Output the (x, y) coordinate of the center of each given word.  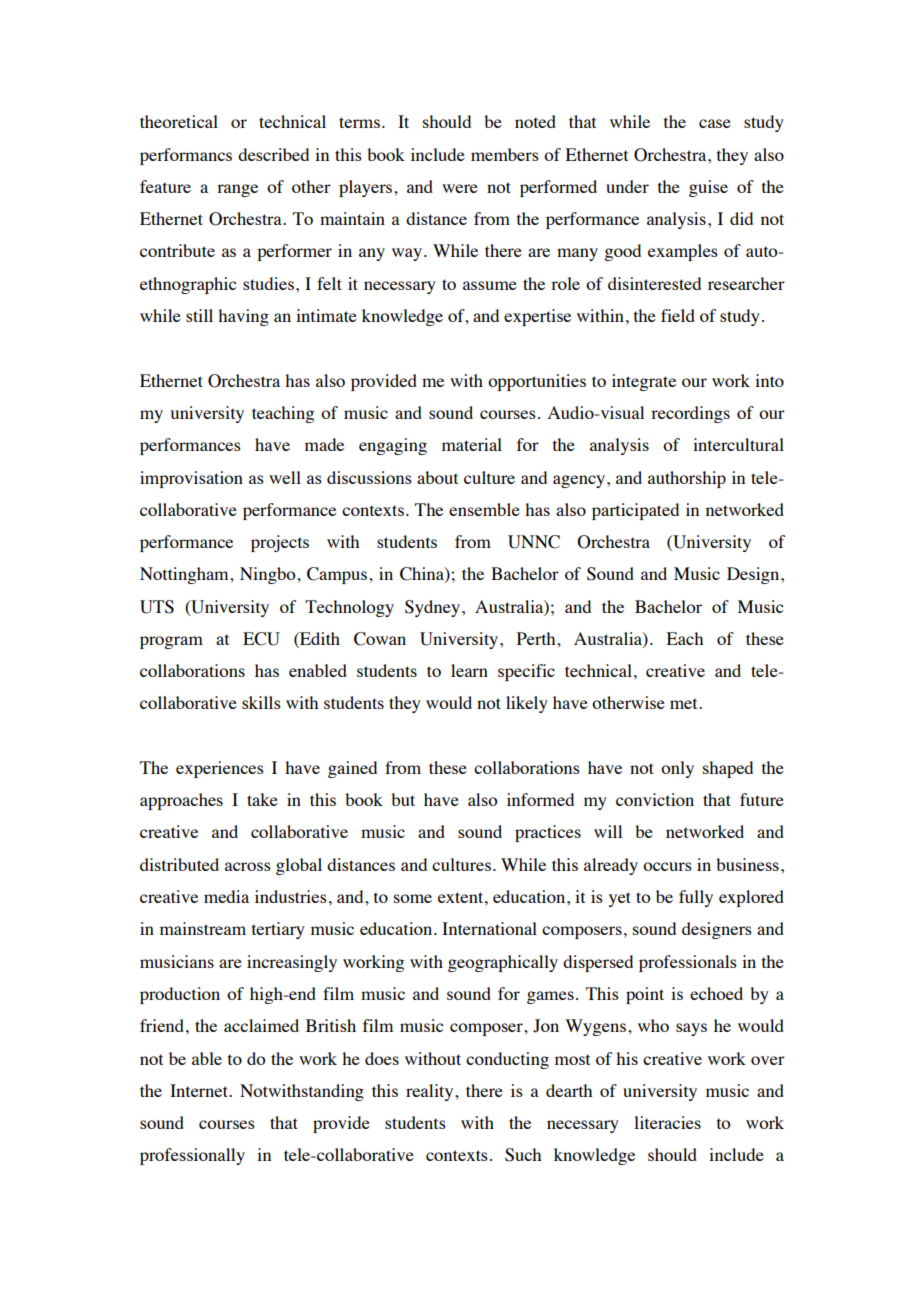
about (437, 477)
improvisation (191, 479)
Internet (200, 1090)
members (505, 154)
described (273, 154)
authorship (687, 479)
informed (540, 799)
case (715, 123)
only (677, 769)
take (262, 799)
